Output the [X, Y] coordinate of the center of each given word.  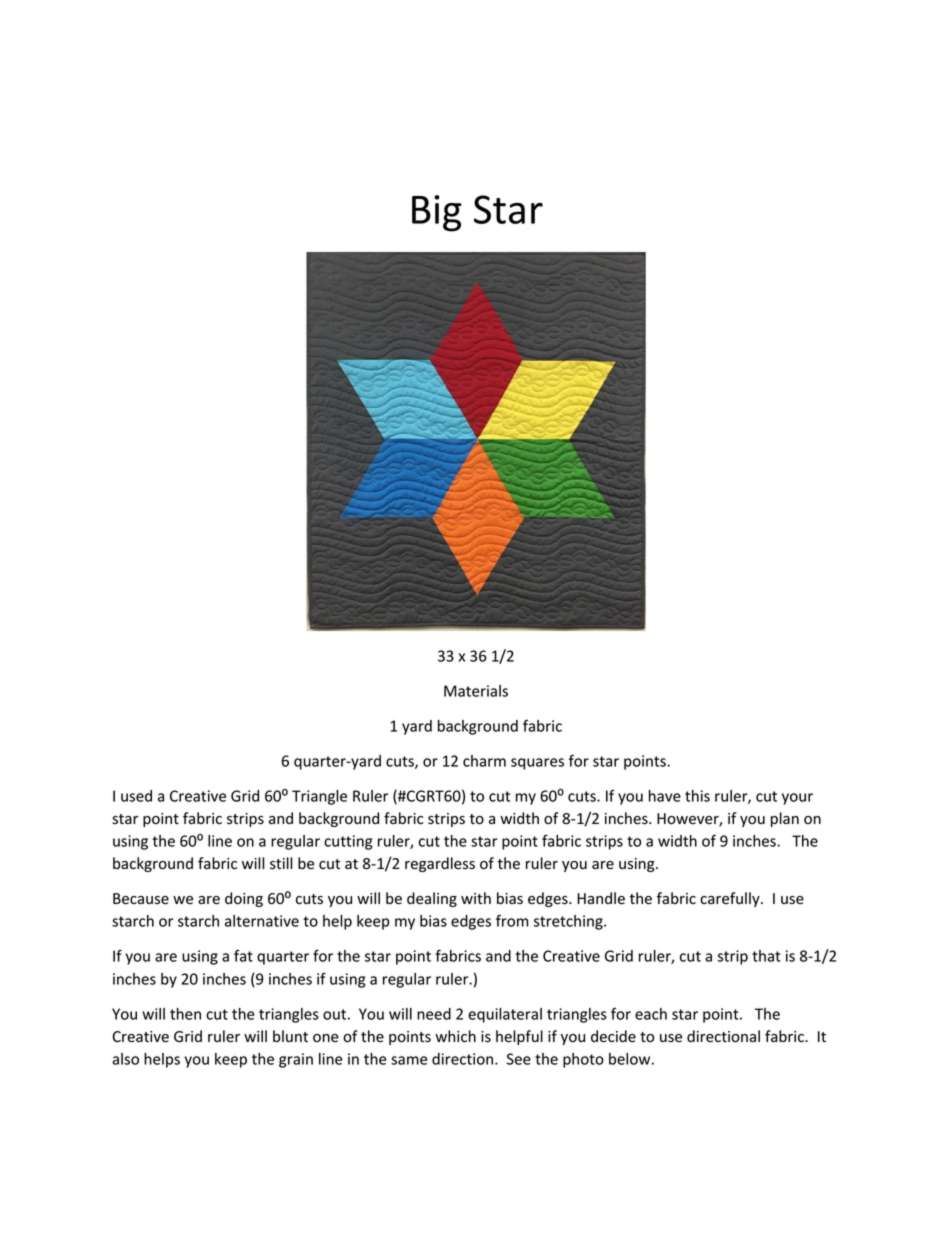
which [455, 1036]
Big [437, 213]
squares [537, 764]
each [651, 1014]
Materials [476, 691]
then [185, 1014]
